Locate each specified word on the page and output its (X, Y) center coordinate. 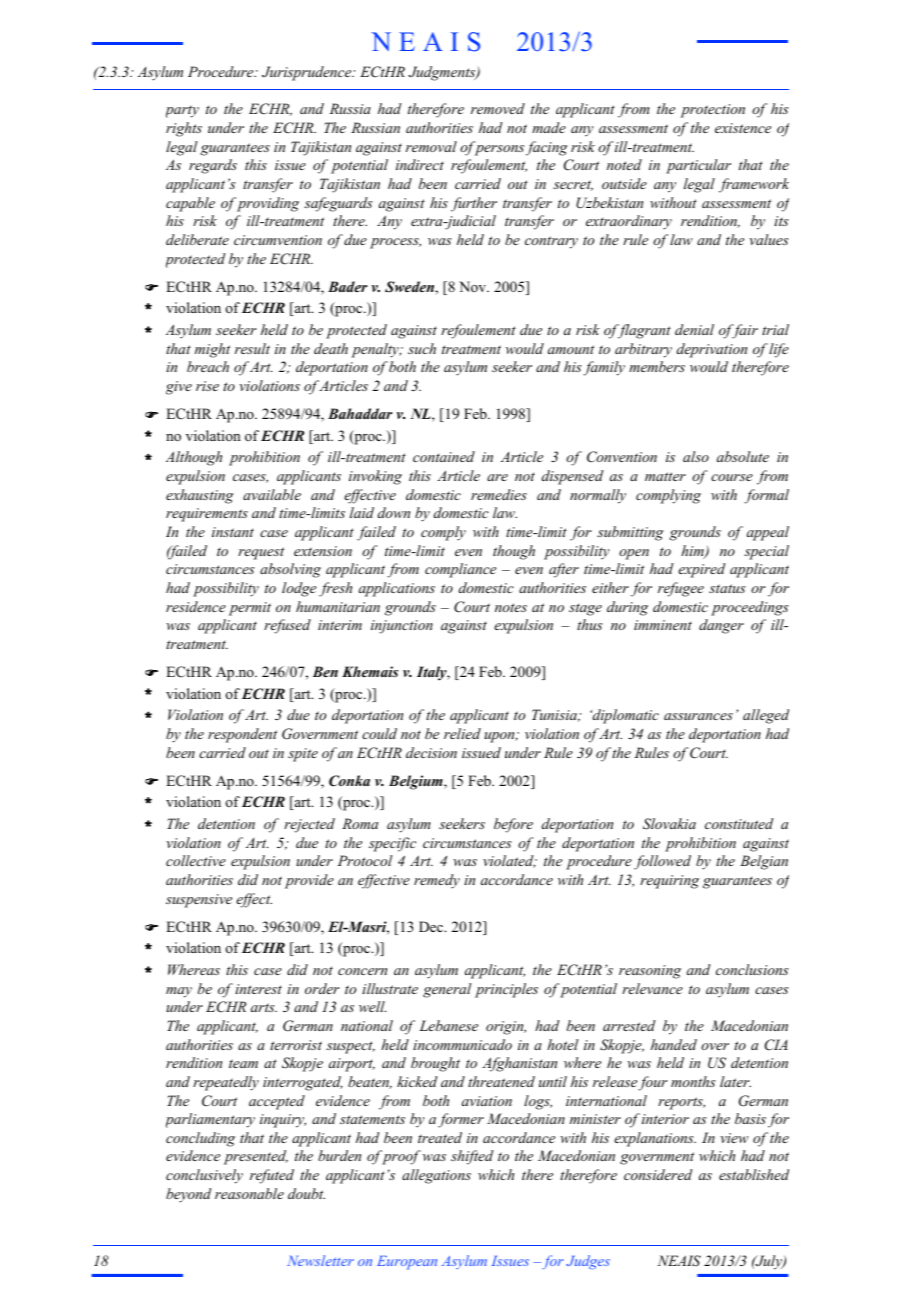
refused (287, 626)
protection (712, 111)
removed (498, 108)
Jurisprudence (308, 73)
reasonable (249, 1193)
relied (462, 733)
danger (721, 626)
